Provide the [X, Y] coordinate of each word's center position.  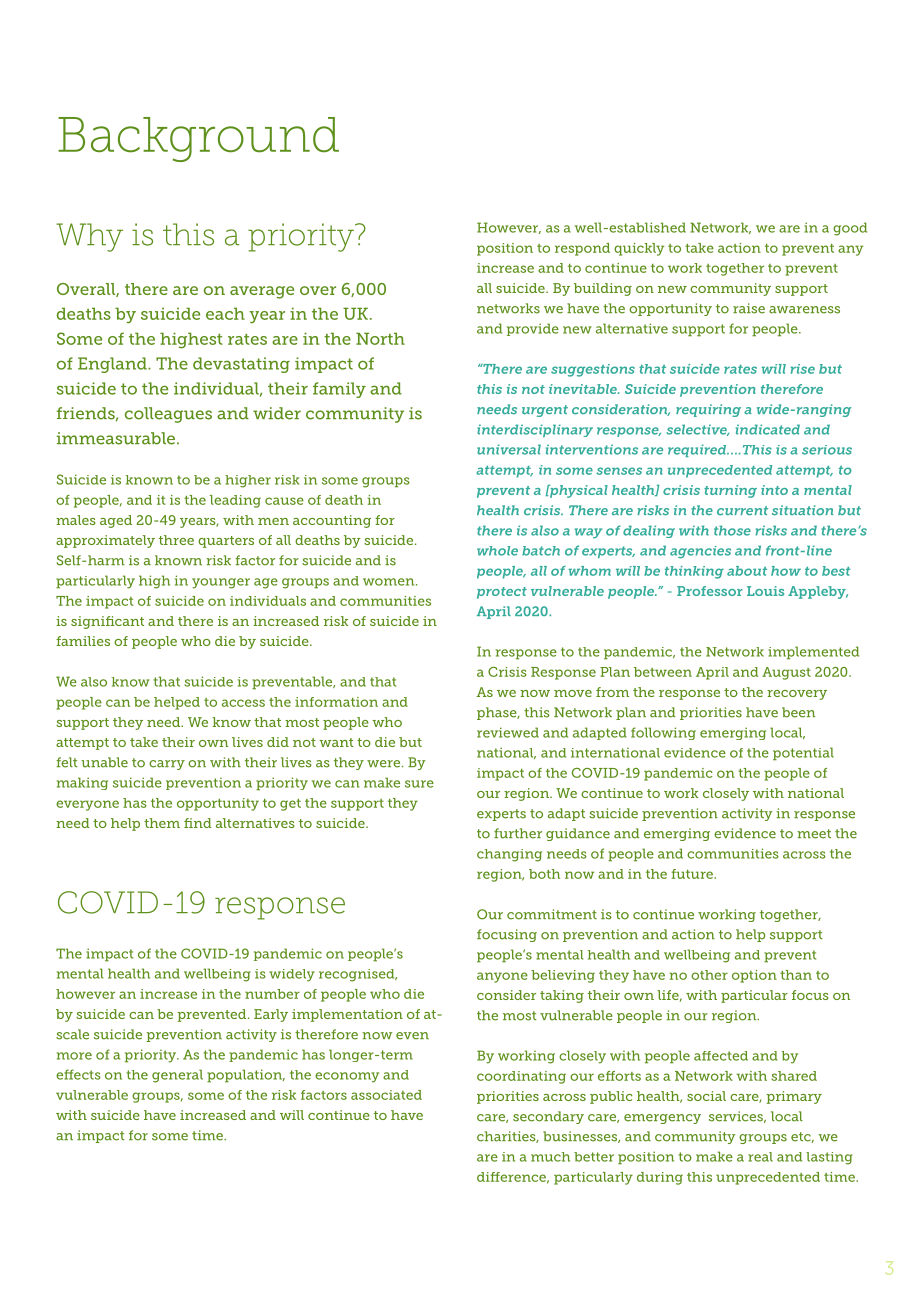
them [162, 823]
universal [509, 449]
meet [814, 834]
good [850, 229]
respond [582, 249]
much [550, 1157]
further [518, 833]
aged [116, 521]
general [177, 1076]
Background [198, 139]
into [774, 490]
